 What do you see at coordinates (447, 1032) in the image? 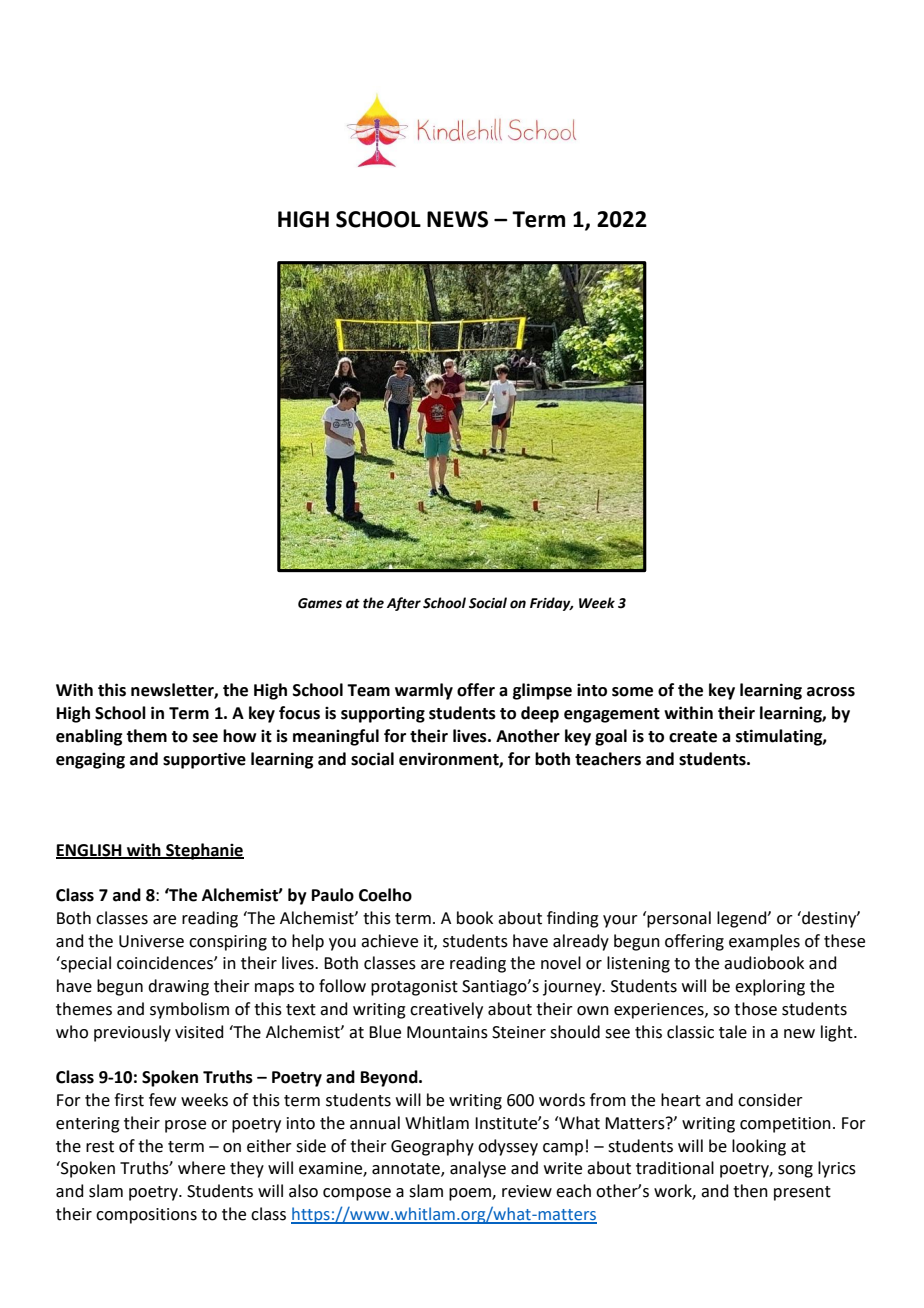
I see `Mountains` at bounding box center [447, 1032].
